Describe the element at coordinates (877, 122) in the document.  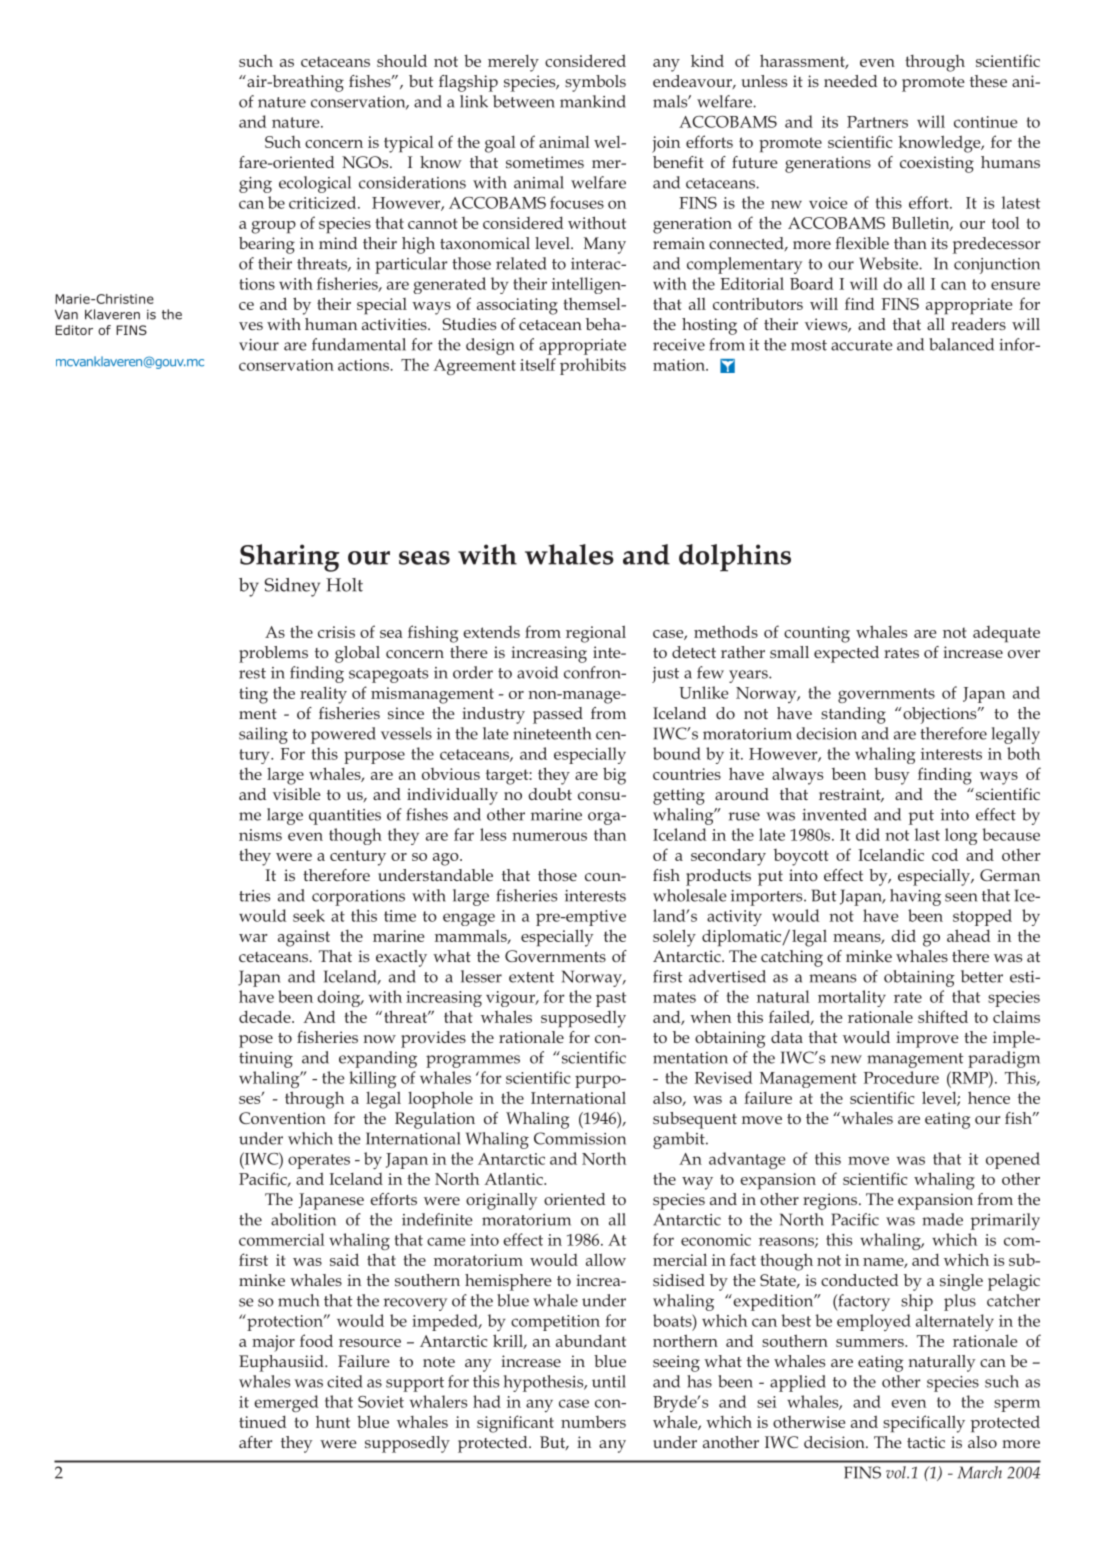
I see `Partners` at that location.
